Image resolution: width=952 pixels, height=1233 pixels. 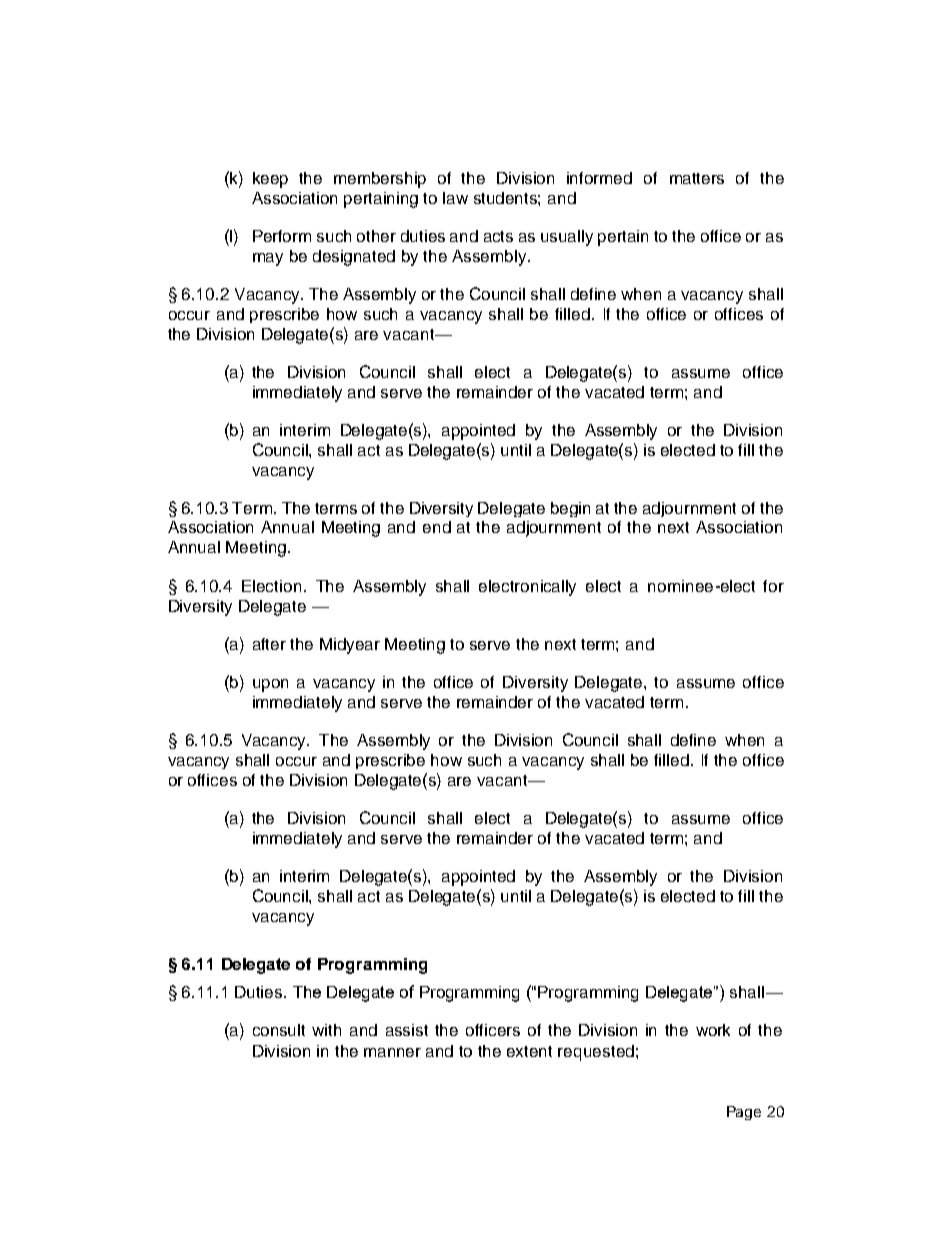 What do you see at coordinates (326, 1030) in the page?
I see `with` at bounding box center [326, 1030].
